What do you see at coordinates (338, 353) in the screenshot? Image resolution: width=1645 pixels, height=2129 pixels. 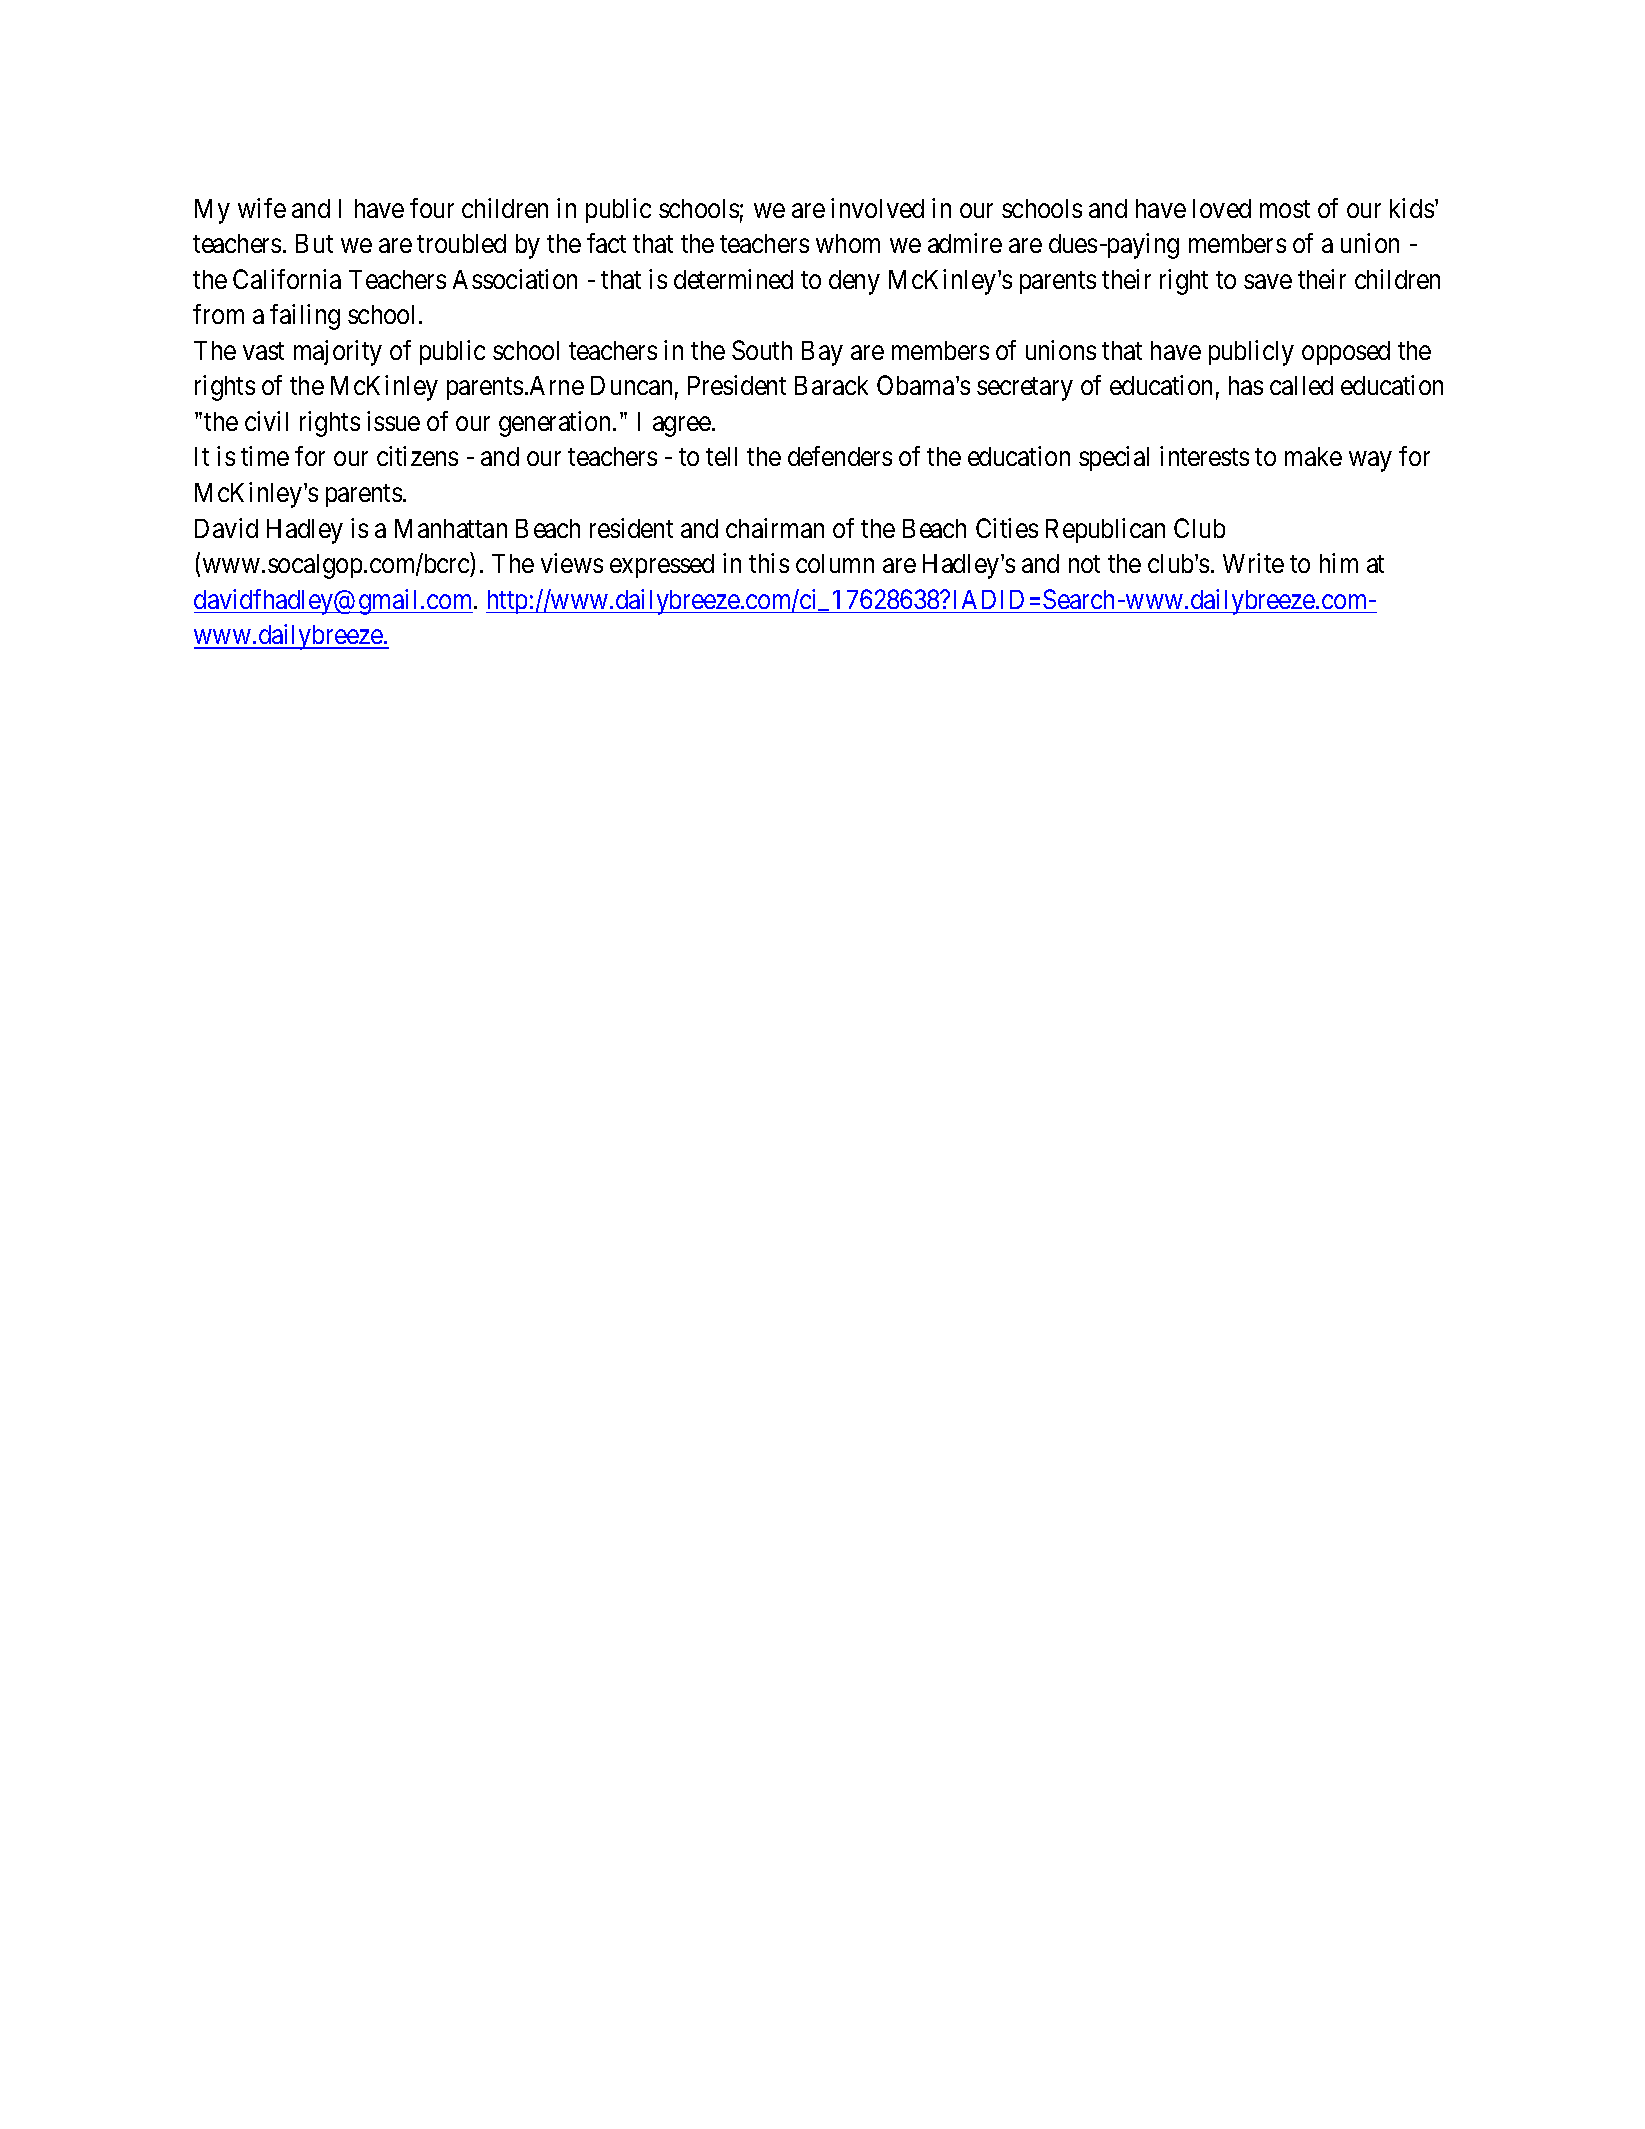 I see `majority` at bounding box center [338, 353].
